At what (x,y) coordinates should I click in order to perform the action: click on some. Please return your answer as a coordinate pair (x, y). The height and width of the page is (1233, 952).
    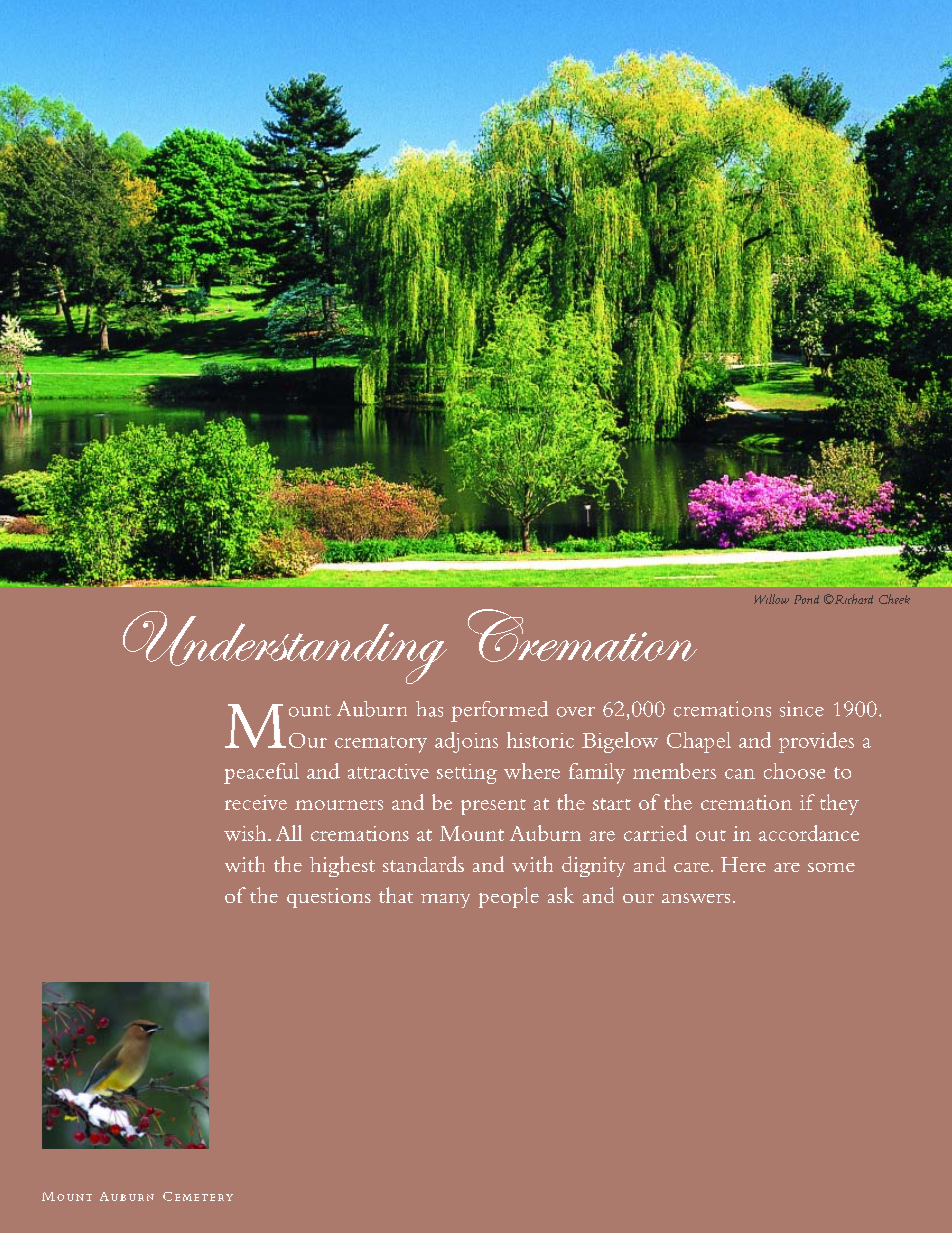
    Looking at the image, I should click on (831, 867).
